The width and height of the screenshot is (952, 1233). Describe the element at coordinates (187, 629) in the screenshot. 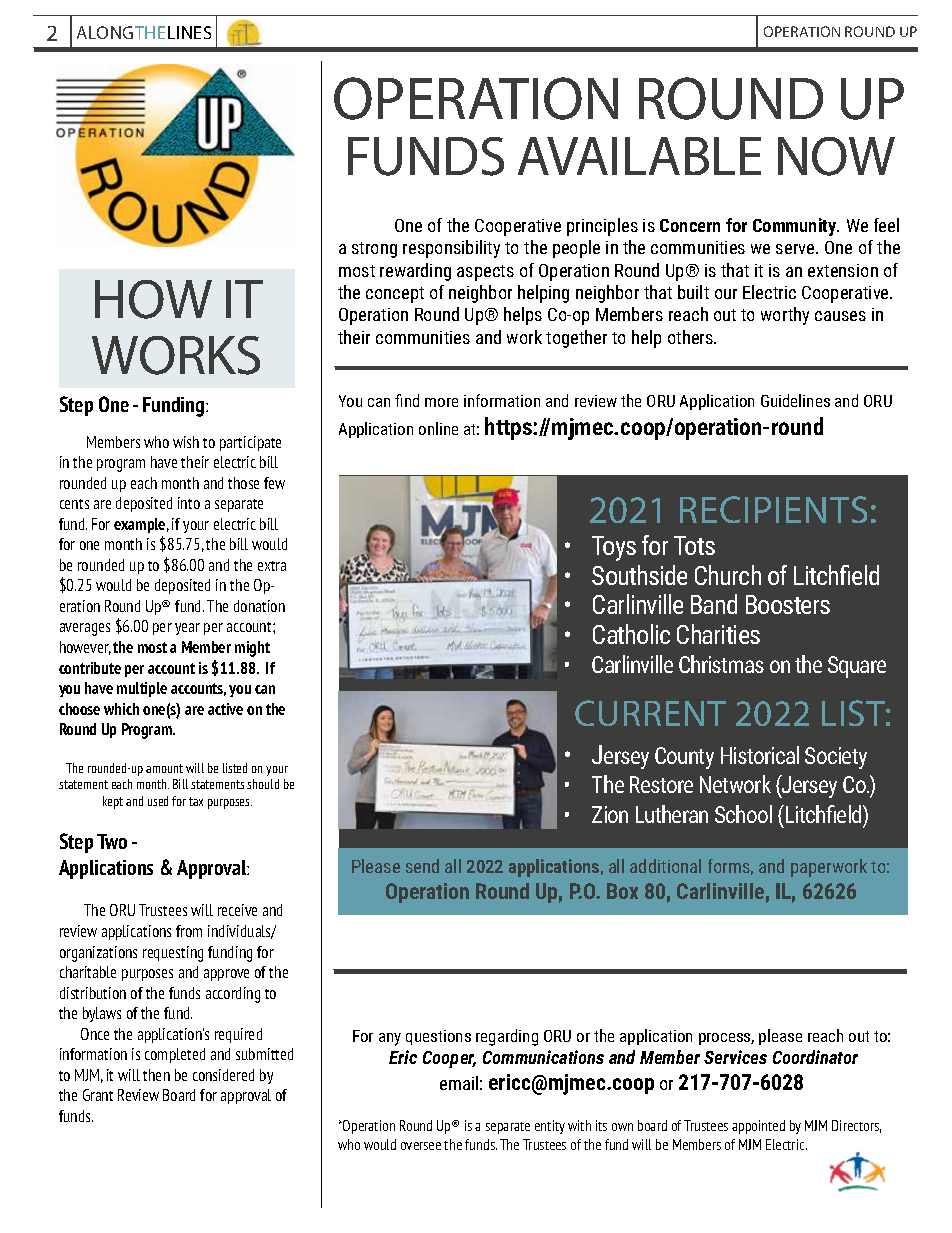

I see `year` at that location.
